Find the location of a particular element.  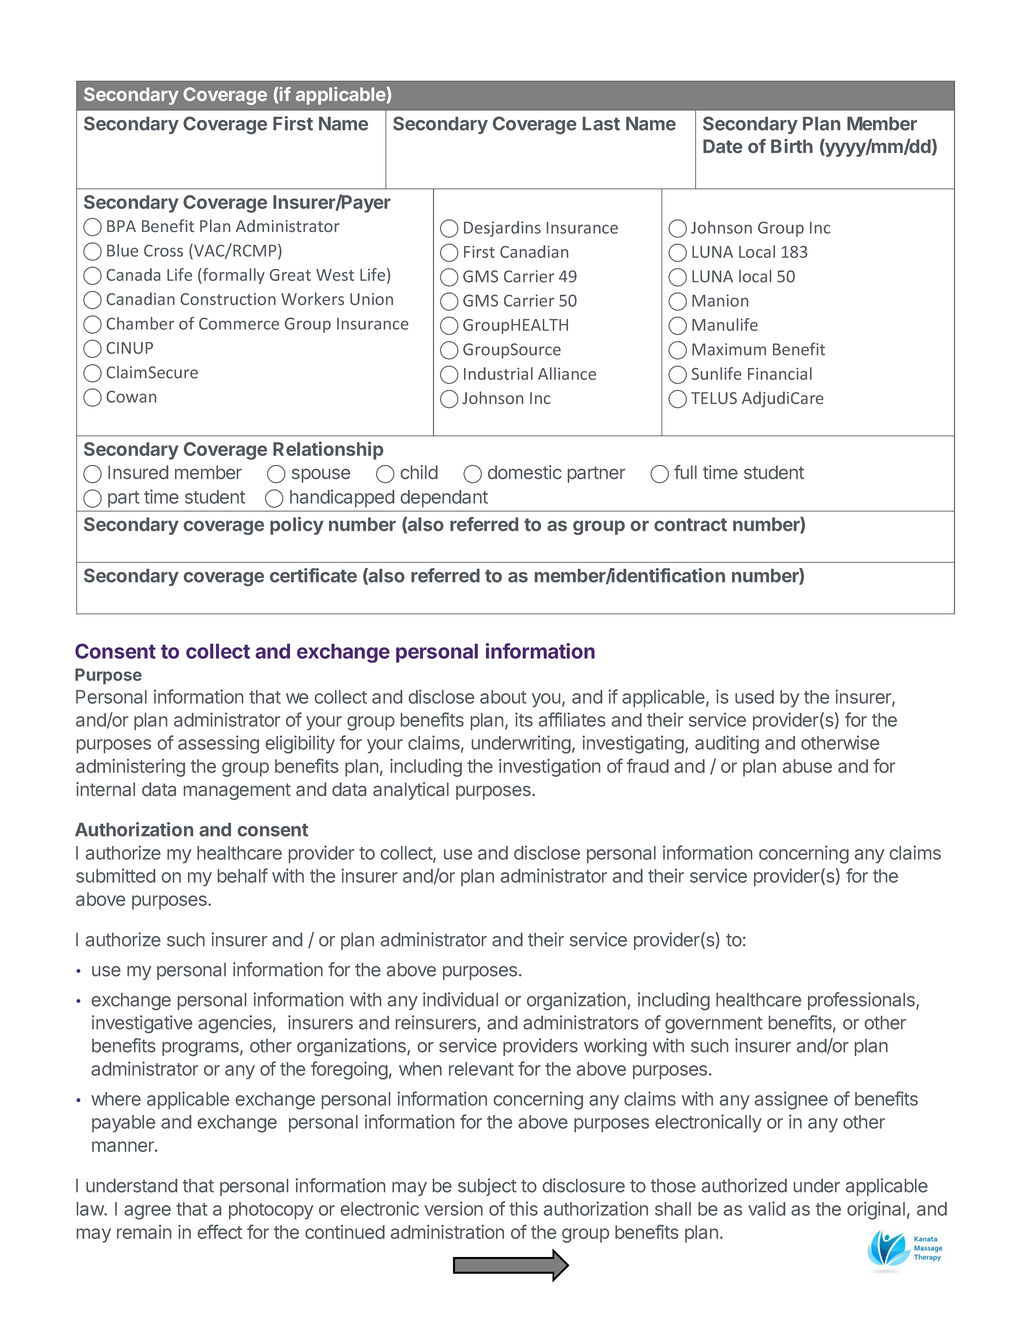

Birth is located at coordinates (792, 146).
